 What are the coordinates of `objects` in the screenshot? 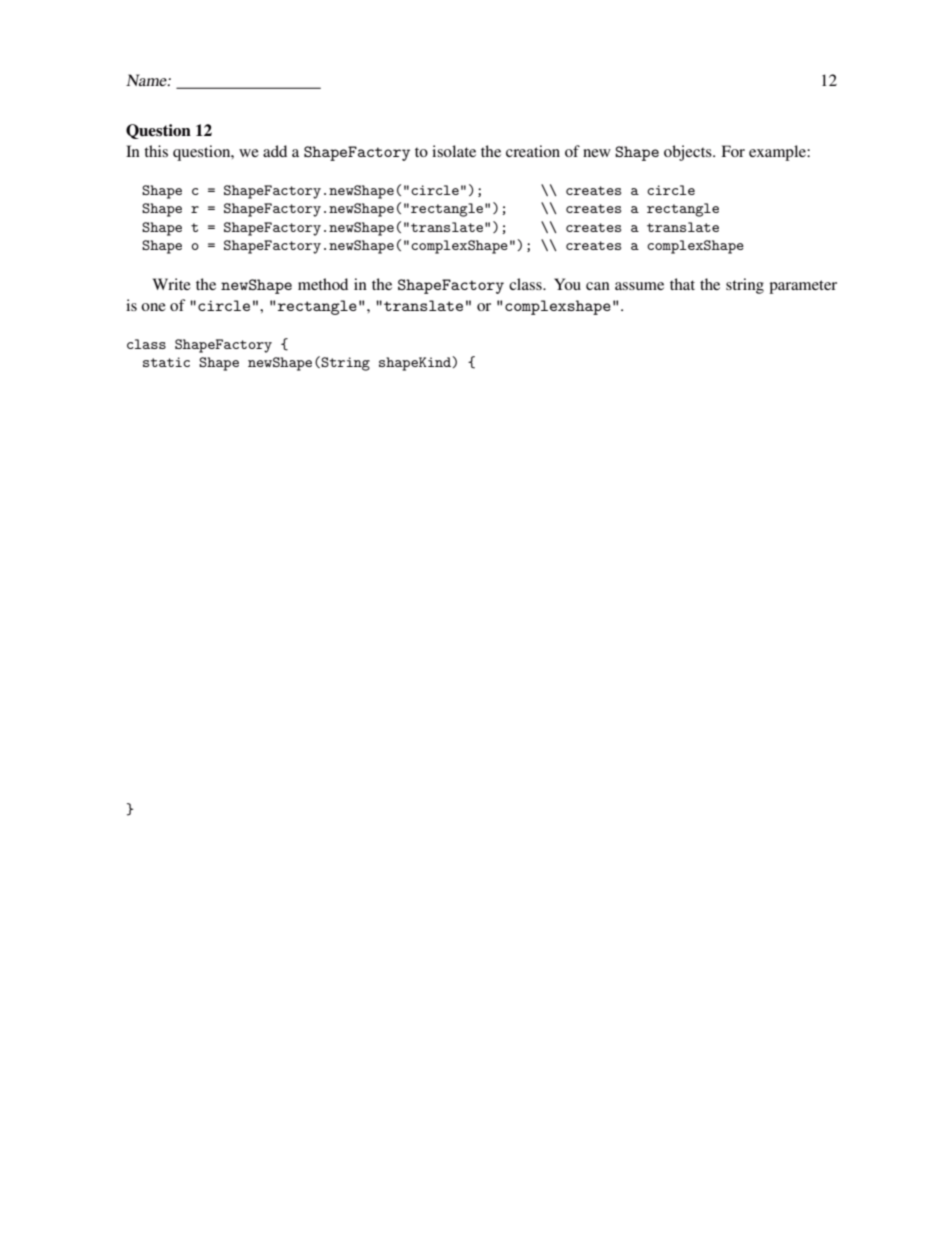 It's located at (689, 153).
